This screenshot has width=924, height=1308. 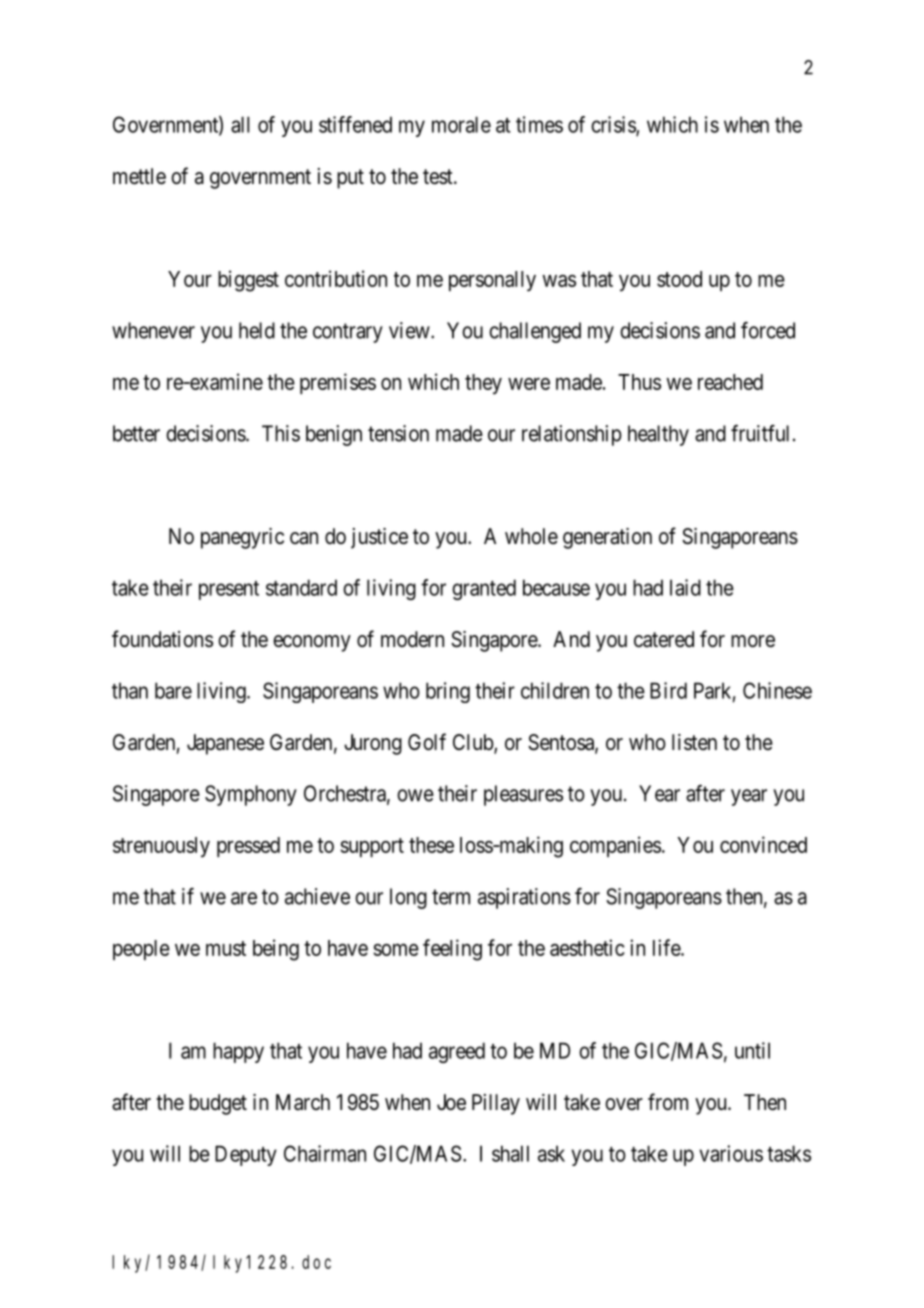 What do you see at coordinates (731, 1153) in the screenshot?
I see `various` at bounding box center [731, 1153].
